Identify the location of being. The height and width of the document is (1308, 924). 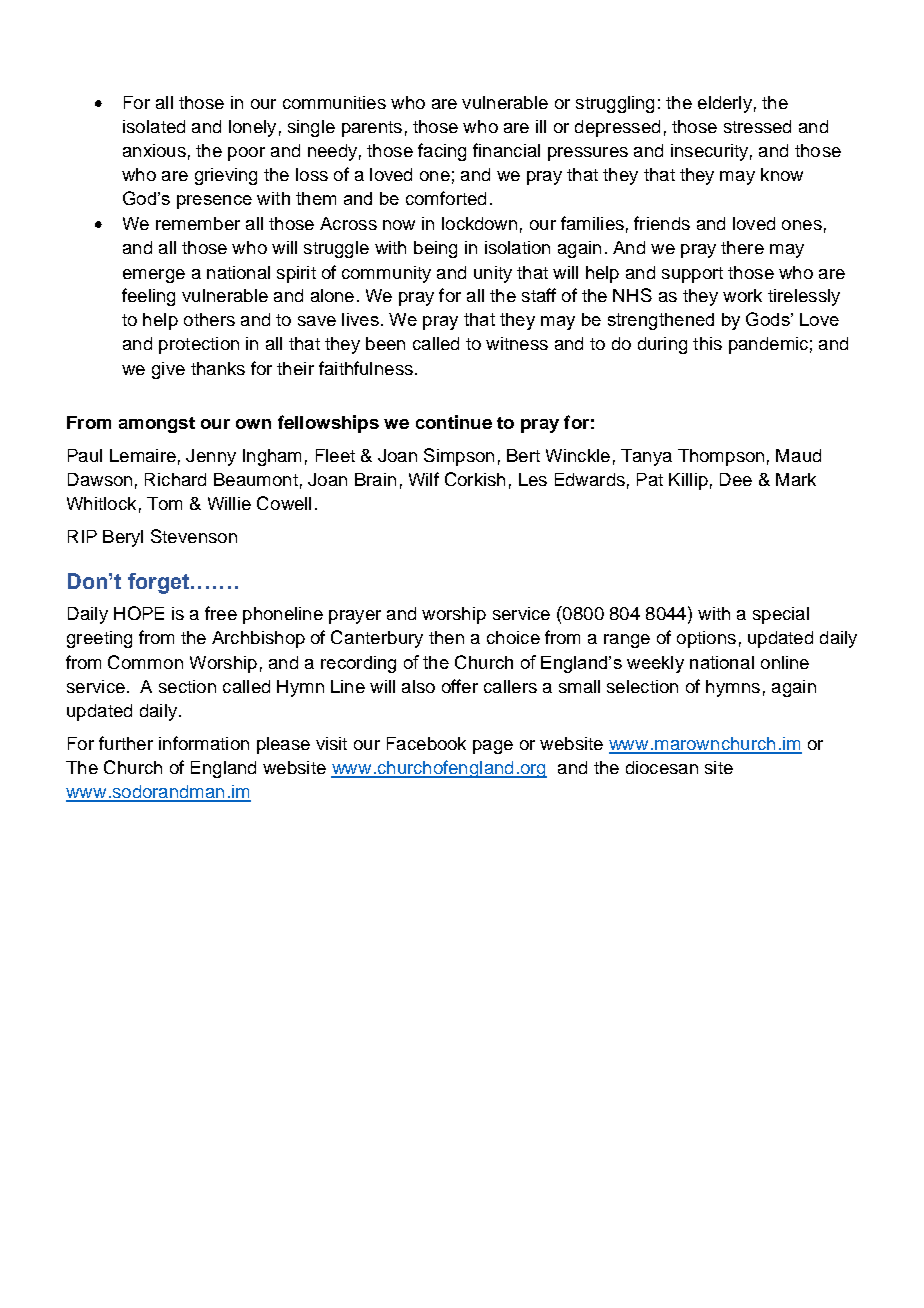
(435, 249).
